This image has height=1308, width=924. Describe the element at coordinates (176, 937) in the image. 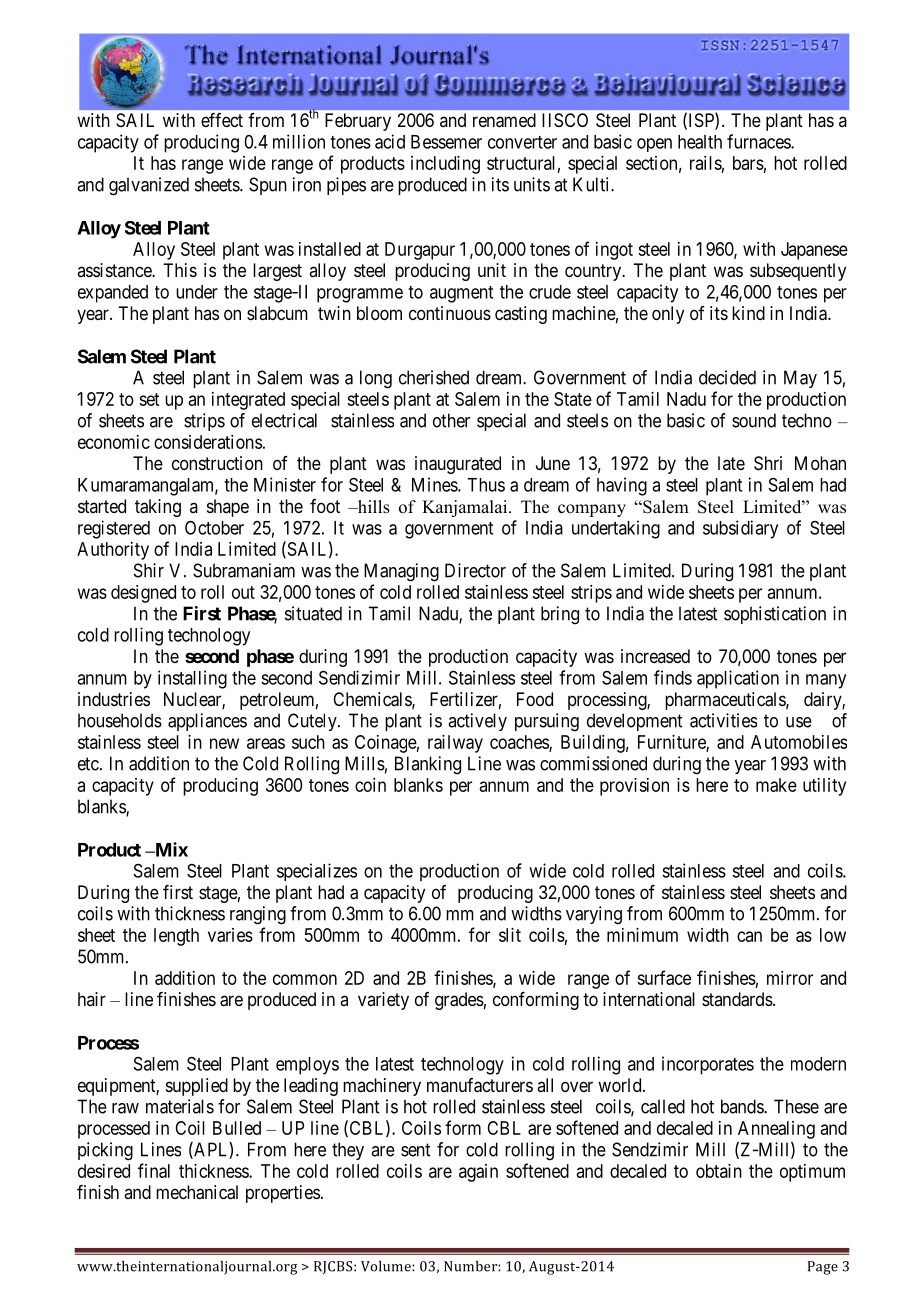

I see `length` at that location.
